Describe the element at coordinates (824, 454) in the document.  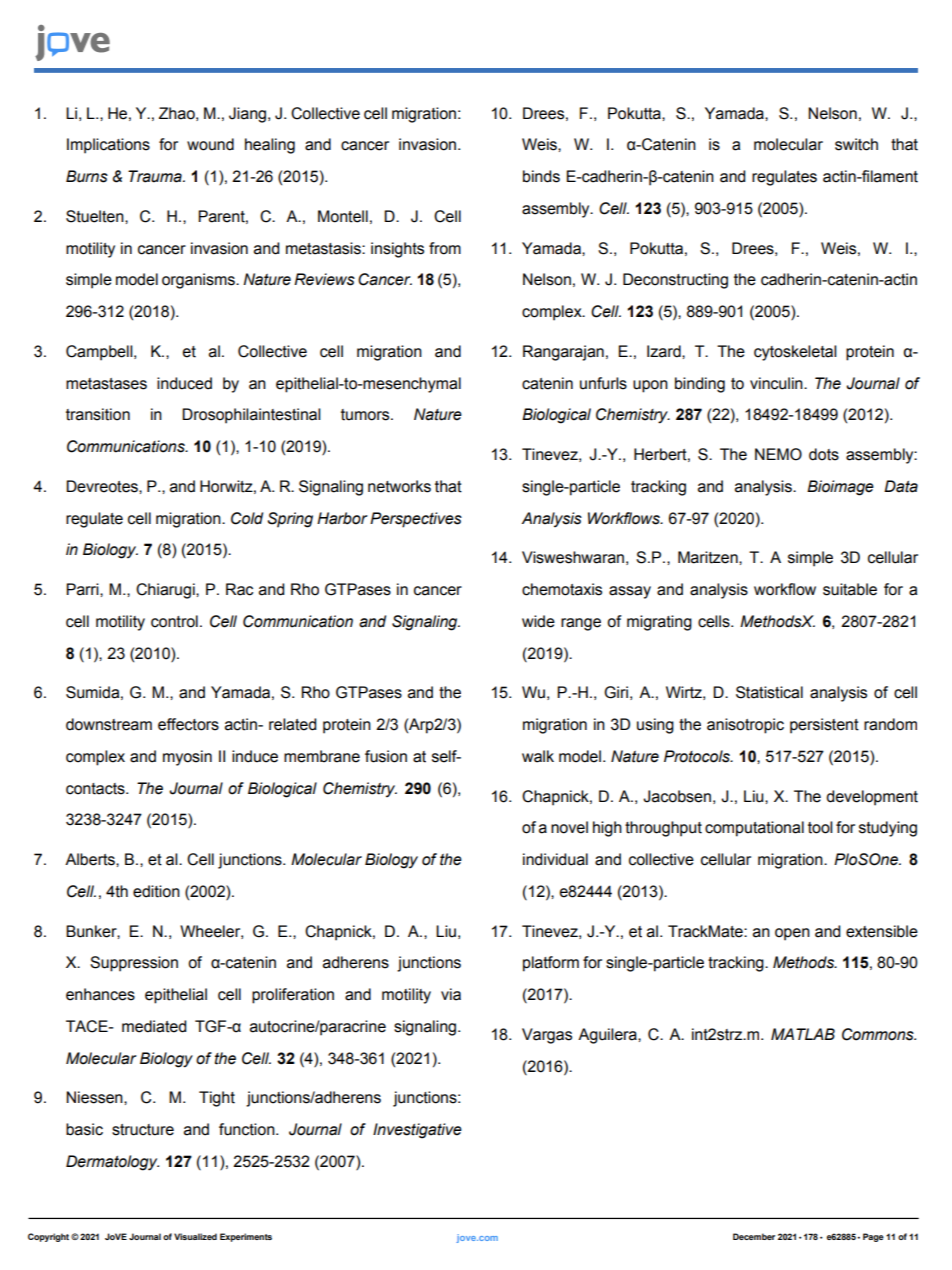
I see `dots` at that location.
